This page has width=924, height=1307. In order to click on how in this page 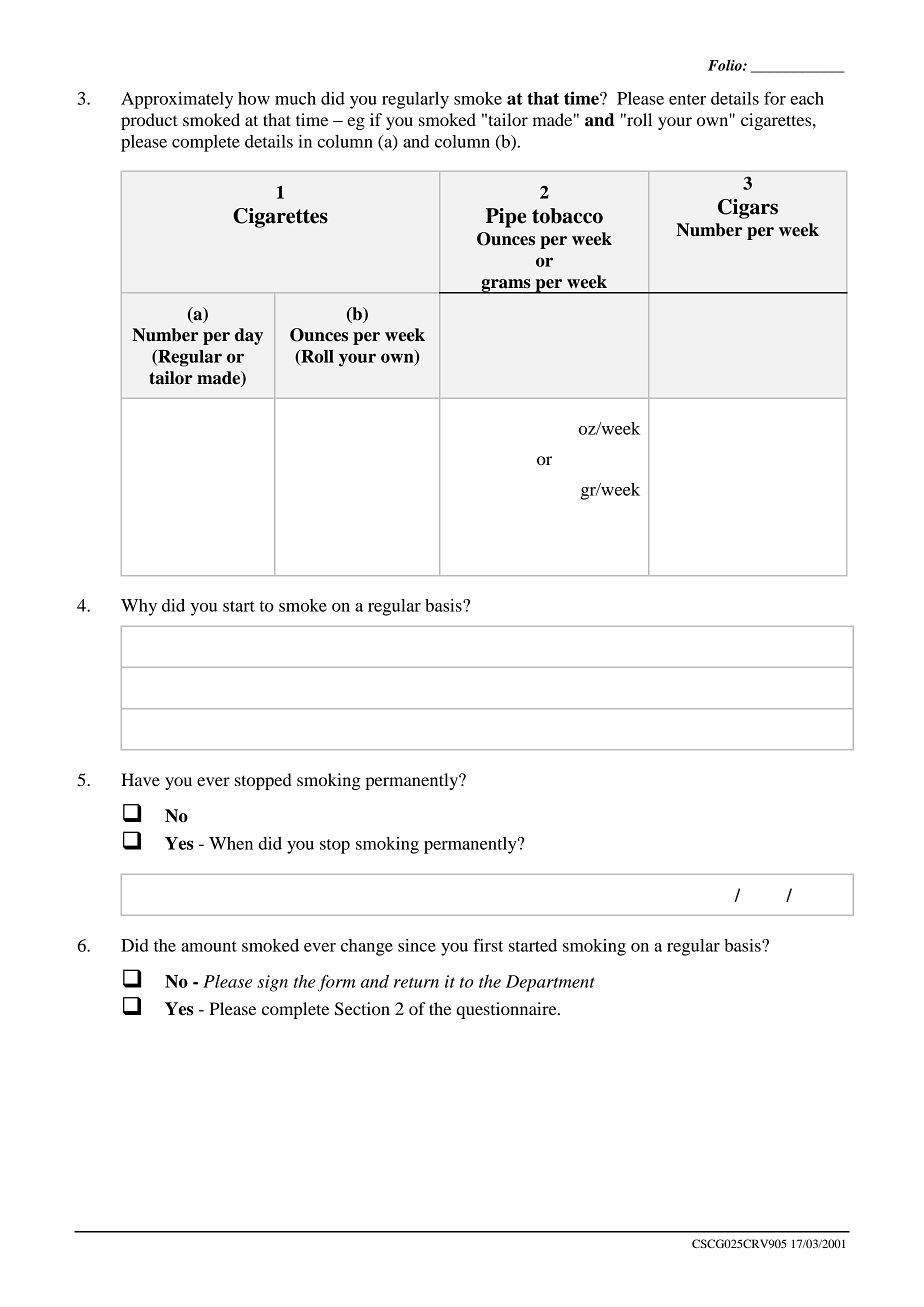, I will do `click(254, 98)`.
